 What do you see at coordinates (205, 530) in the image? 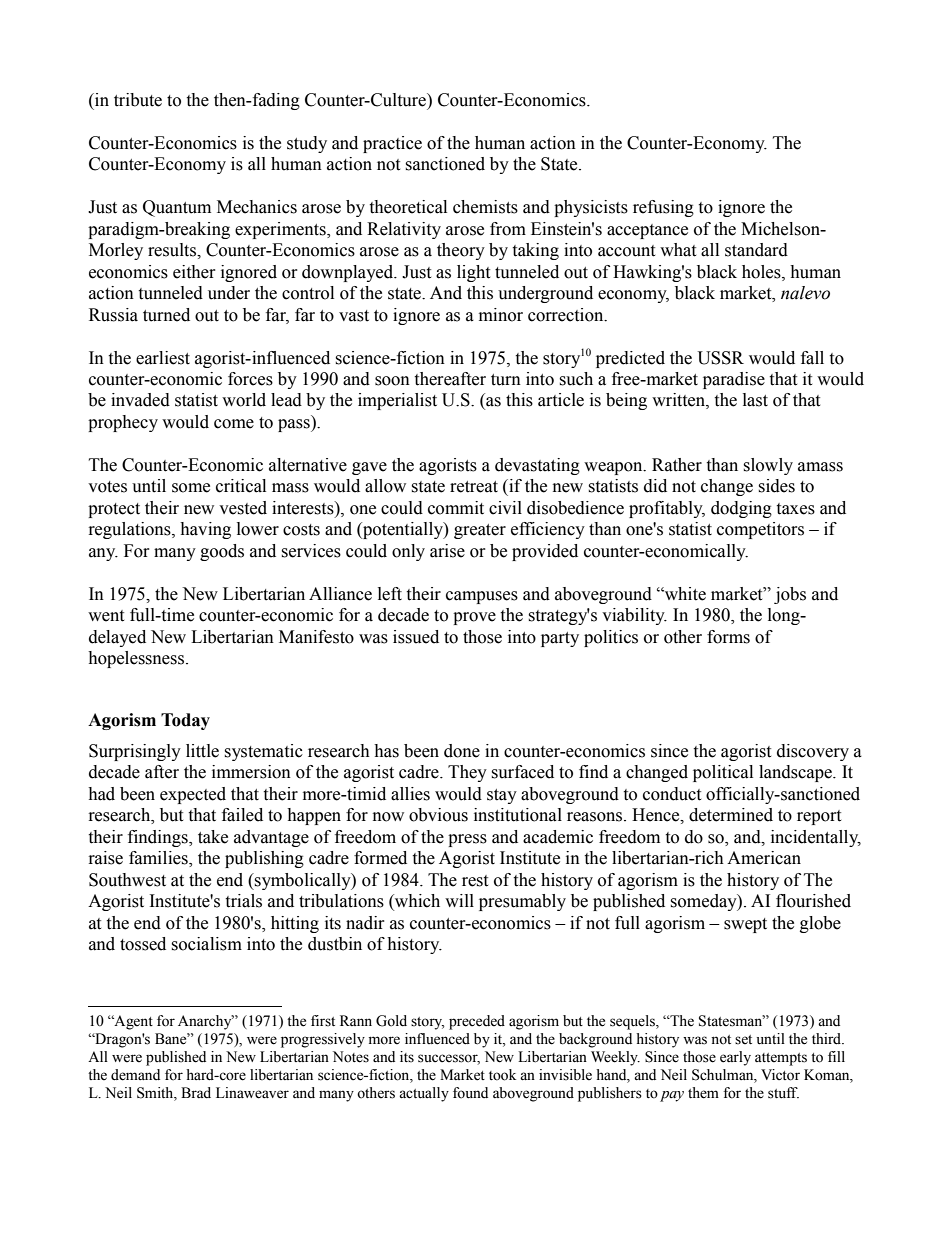
I see `having` at bounding box center [205, 530].
